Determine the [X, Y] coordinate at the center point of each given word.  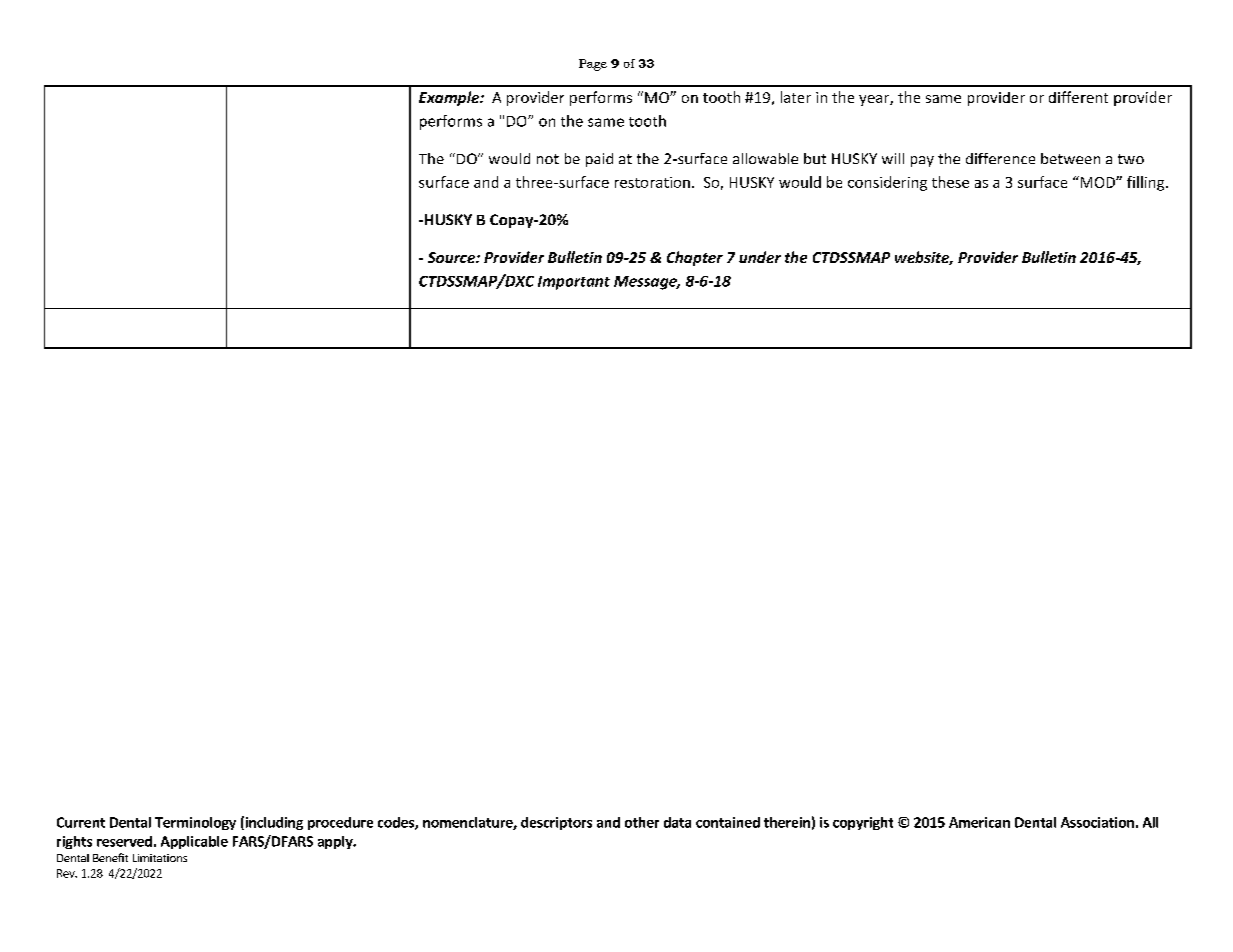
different [1078, 97]
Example [450, 98]
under [760, 257]
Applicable [194, 842]
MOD [1097, 182]
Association [1097, 822]
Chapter [695, 258]
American [979, 822]
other [642, 822]
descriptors [556, 823]
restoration [652, 182]
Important [574, 283]
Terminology [195, 823]
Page [593, 65]
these [950, 182]
